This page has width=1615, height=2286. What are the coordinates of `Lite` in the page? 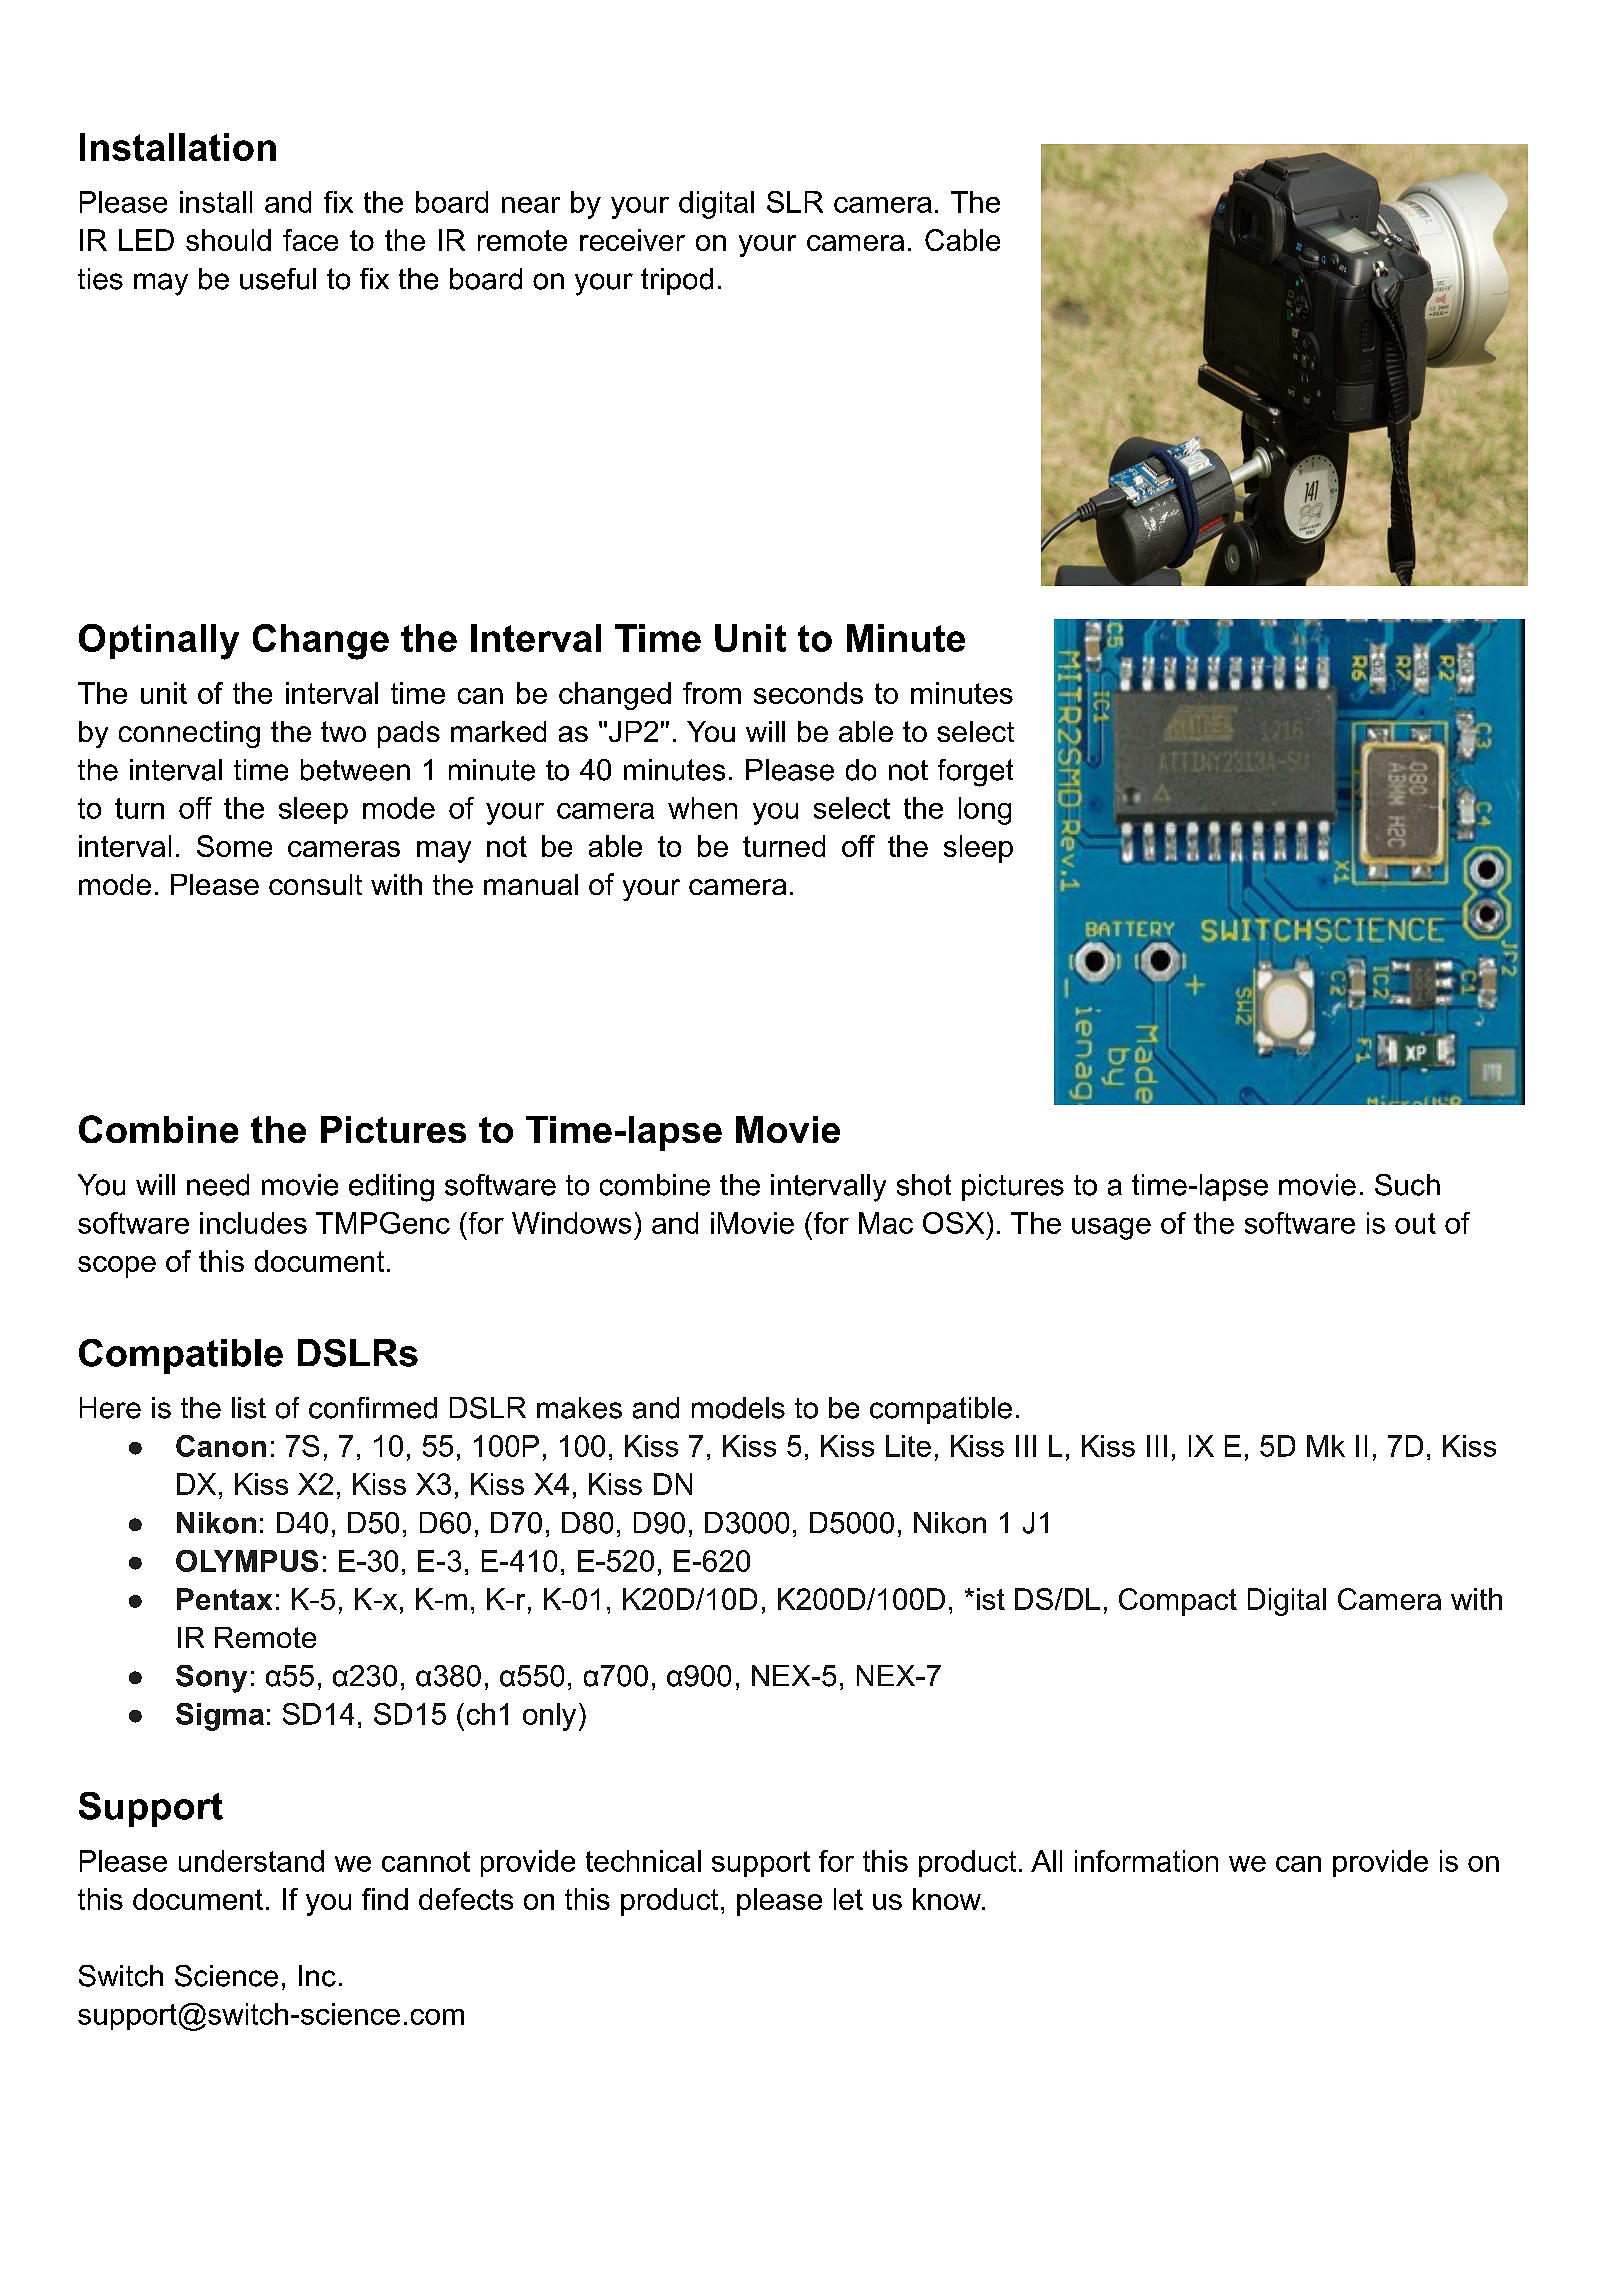 It's located at (908, 1446).
